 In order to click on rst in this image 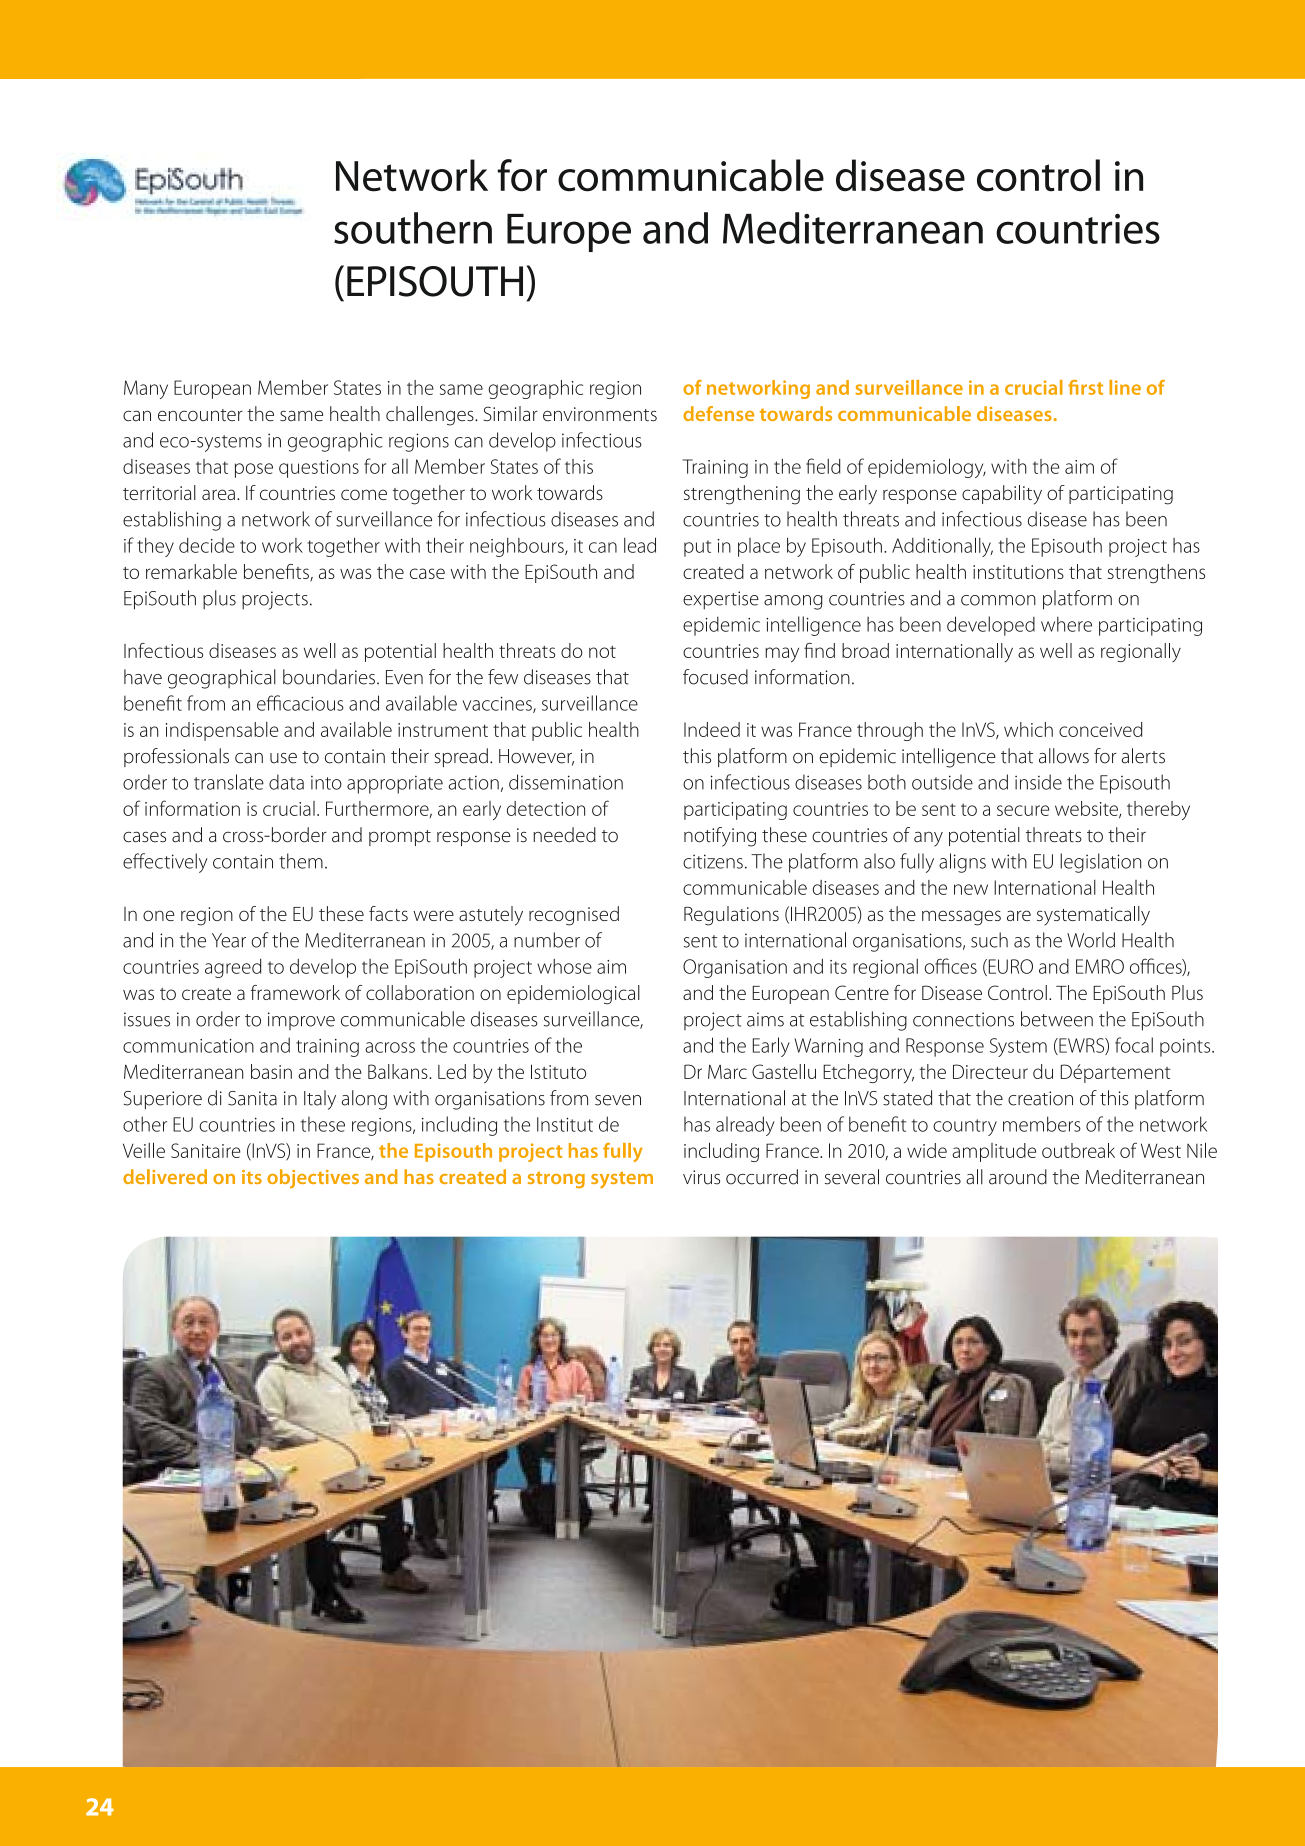, I will do `click(1092, 388)`.
